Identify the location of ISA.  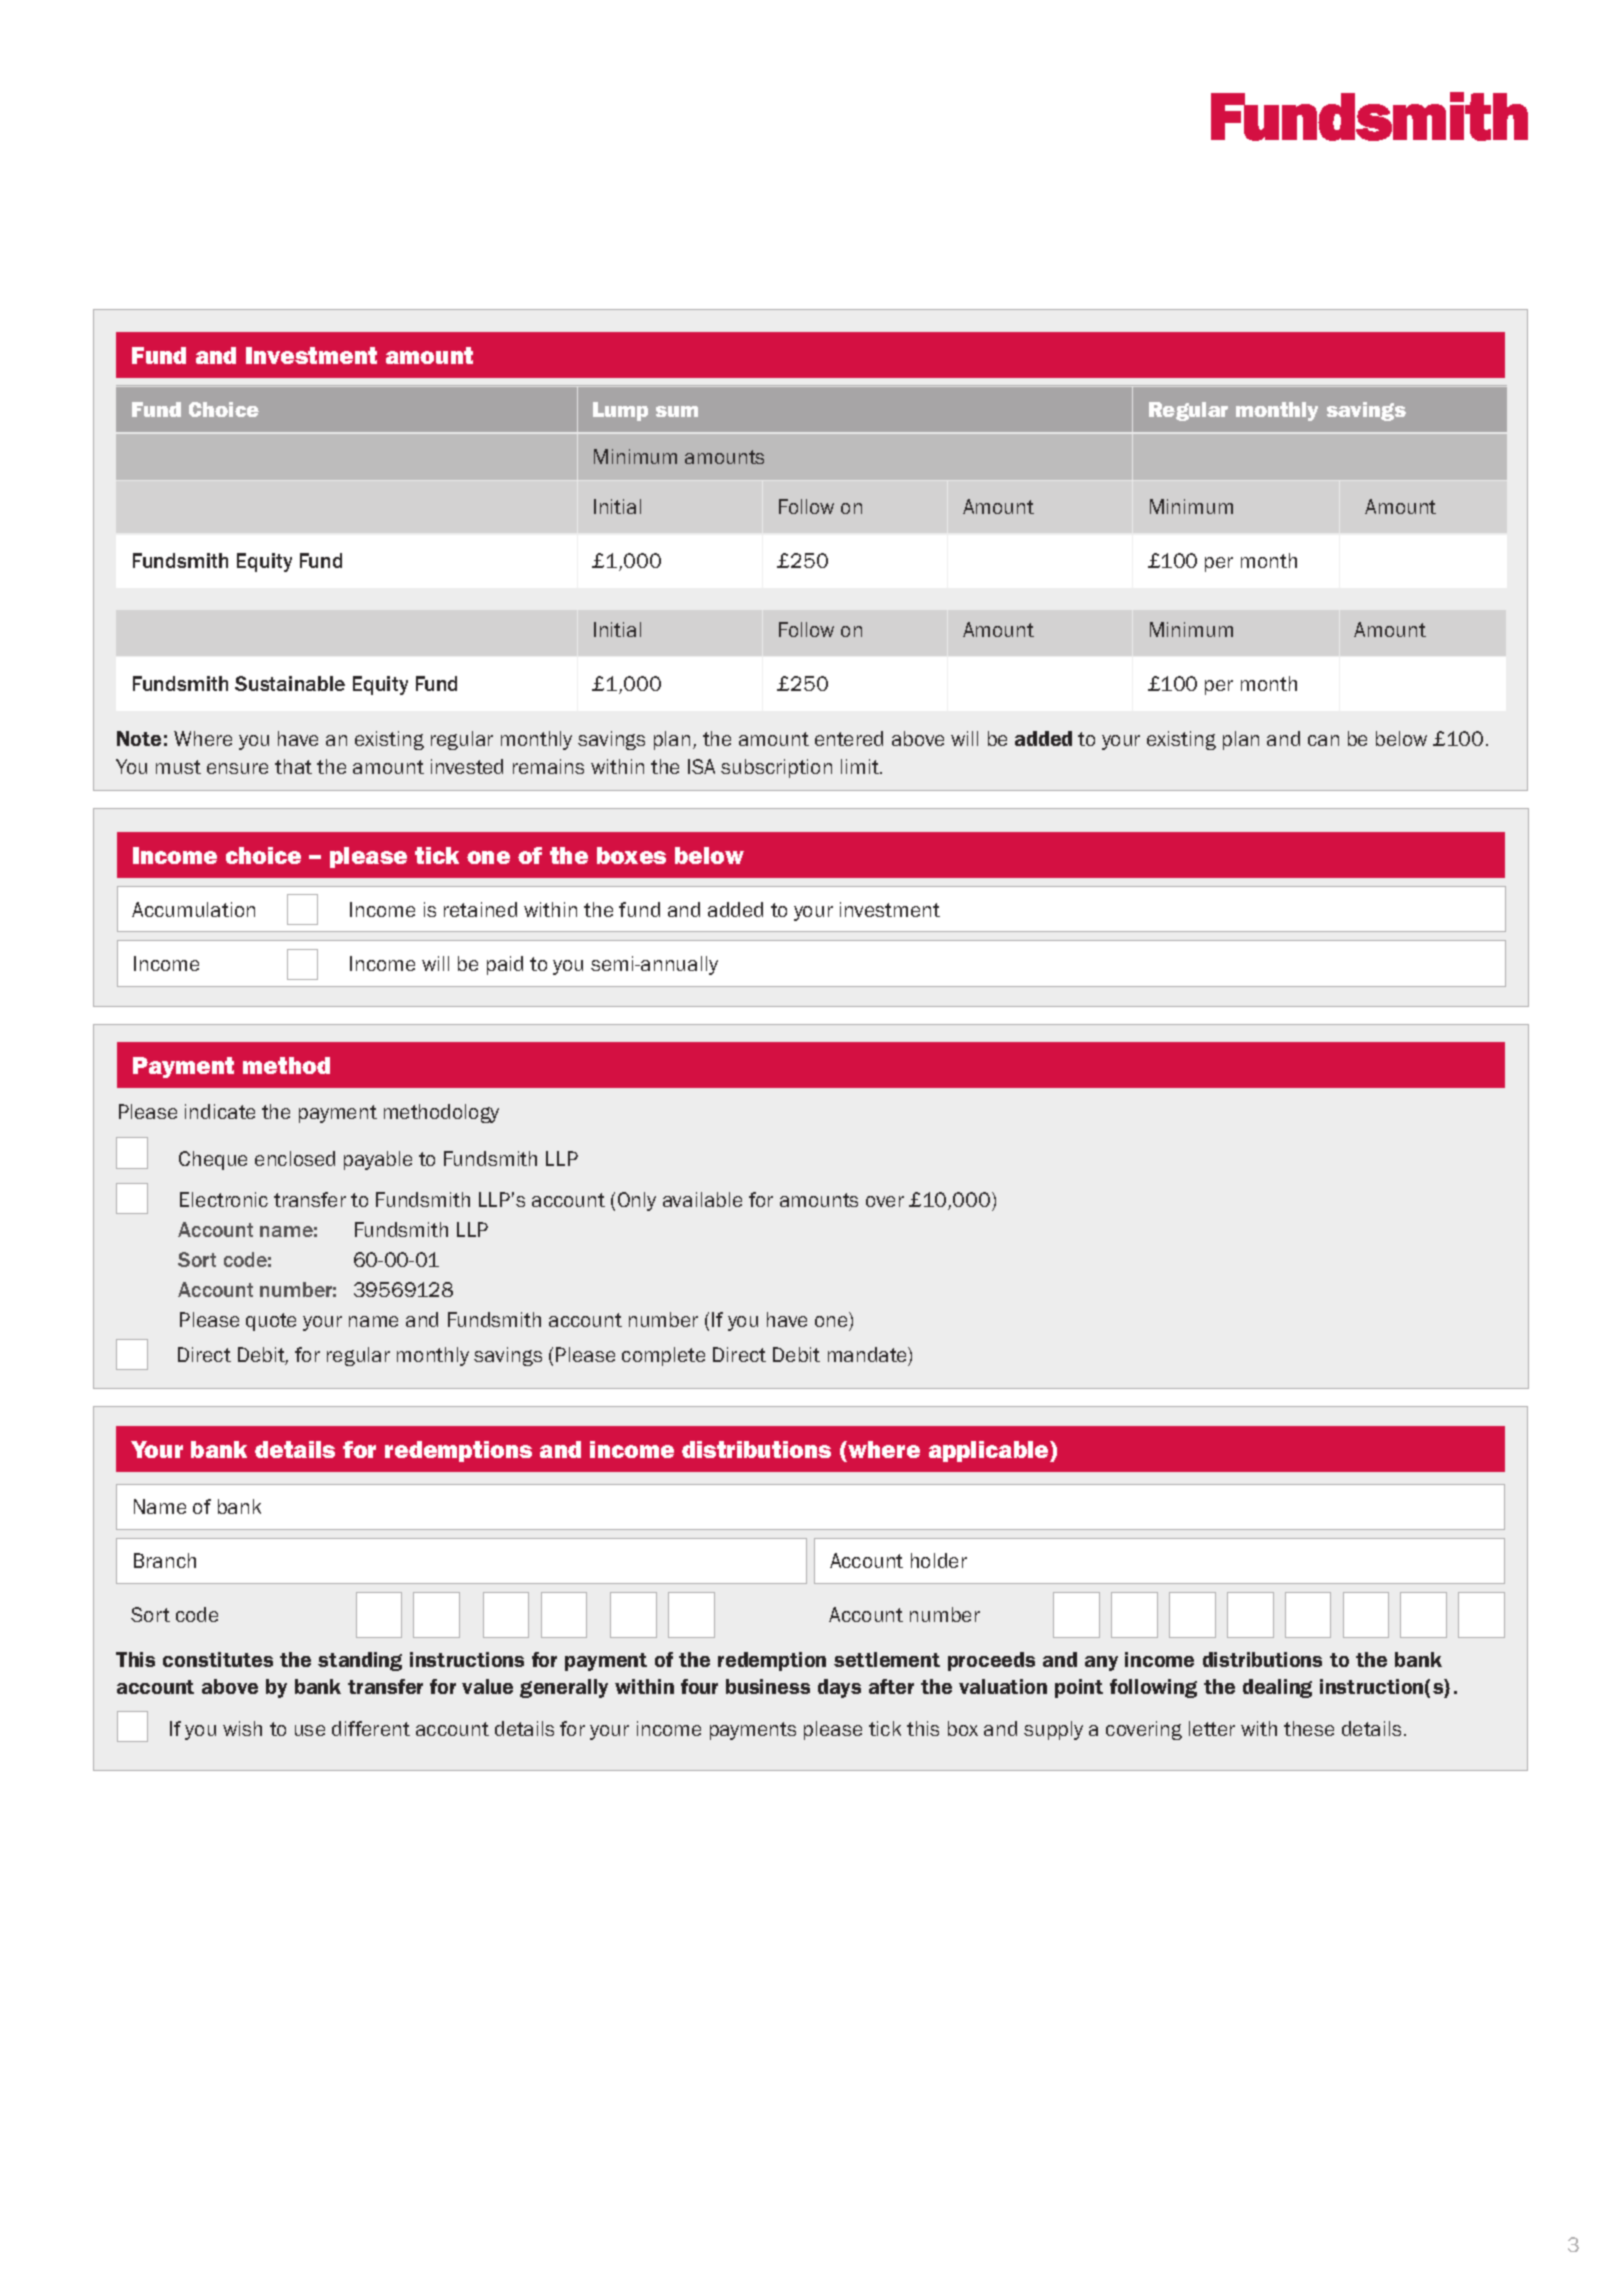
(701, 766).
